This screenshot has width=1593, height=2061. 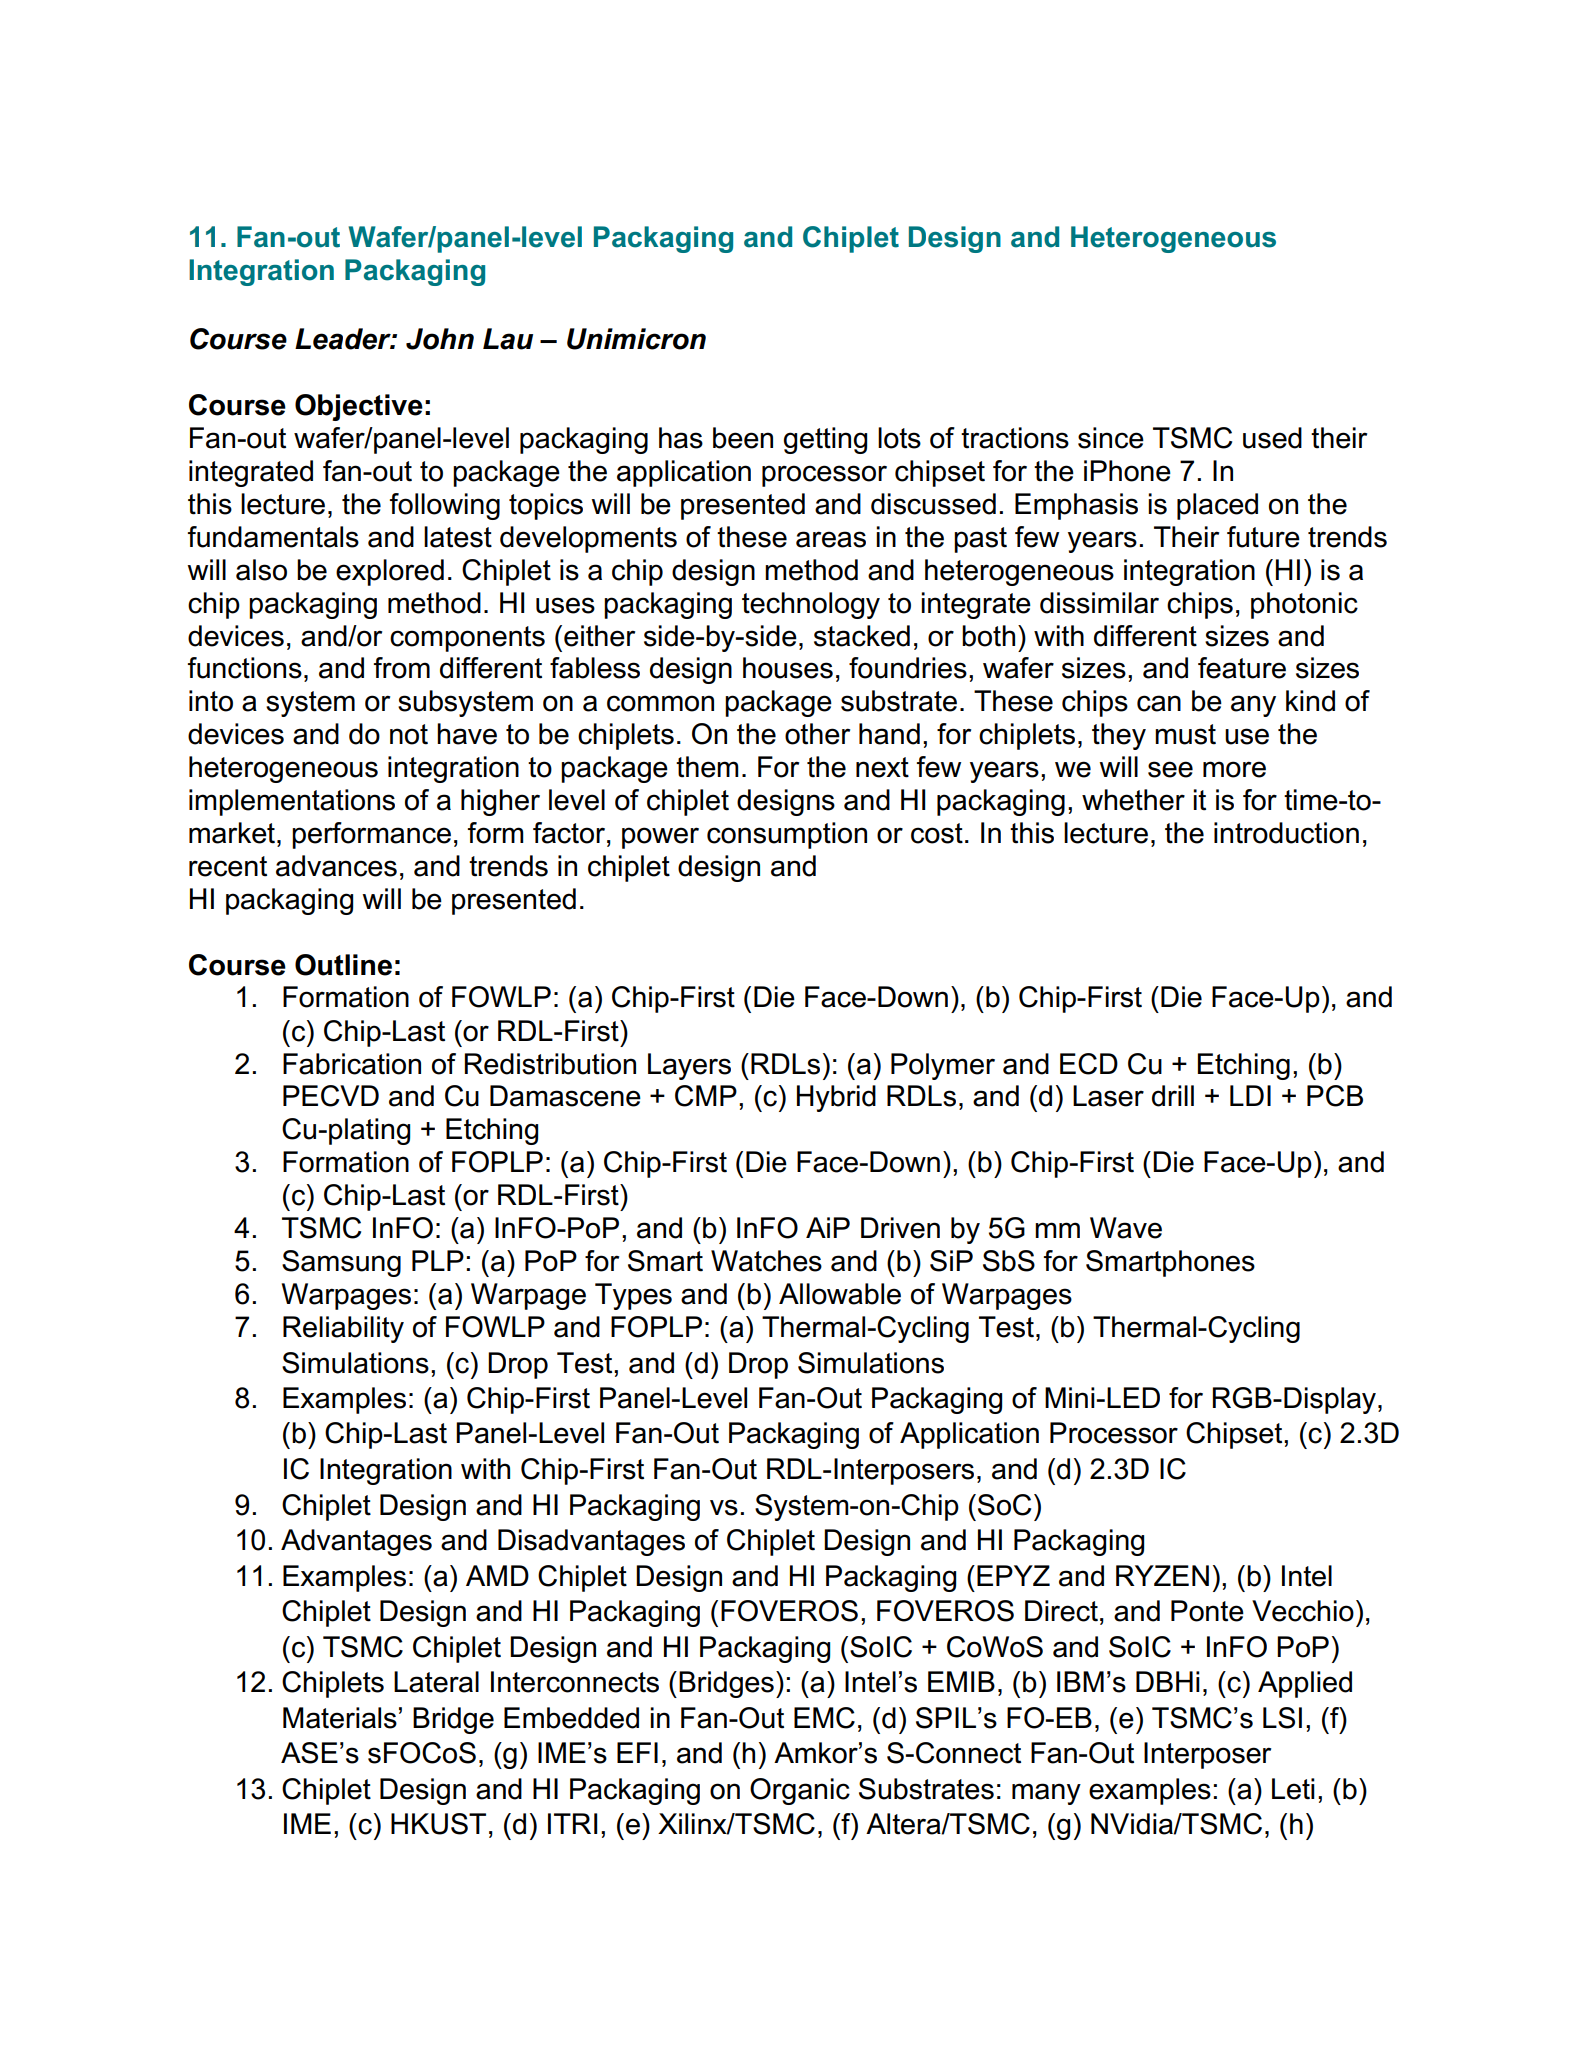 What do you see at coordinates (743, 438) in the screenshot?
I see `been` at bounding box center [743, 438].
